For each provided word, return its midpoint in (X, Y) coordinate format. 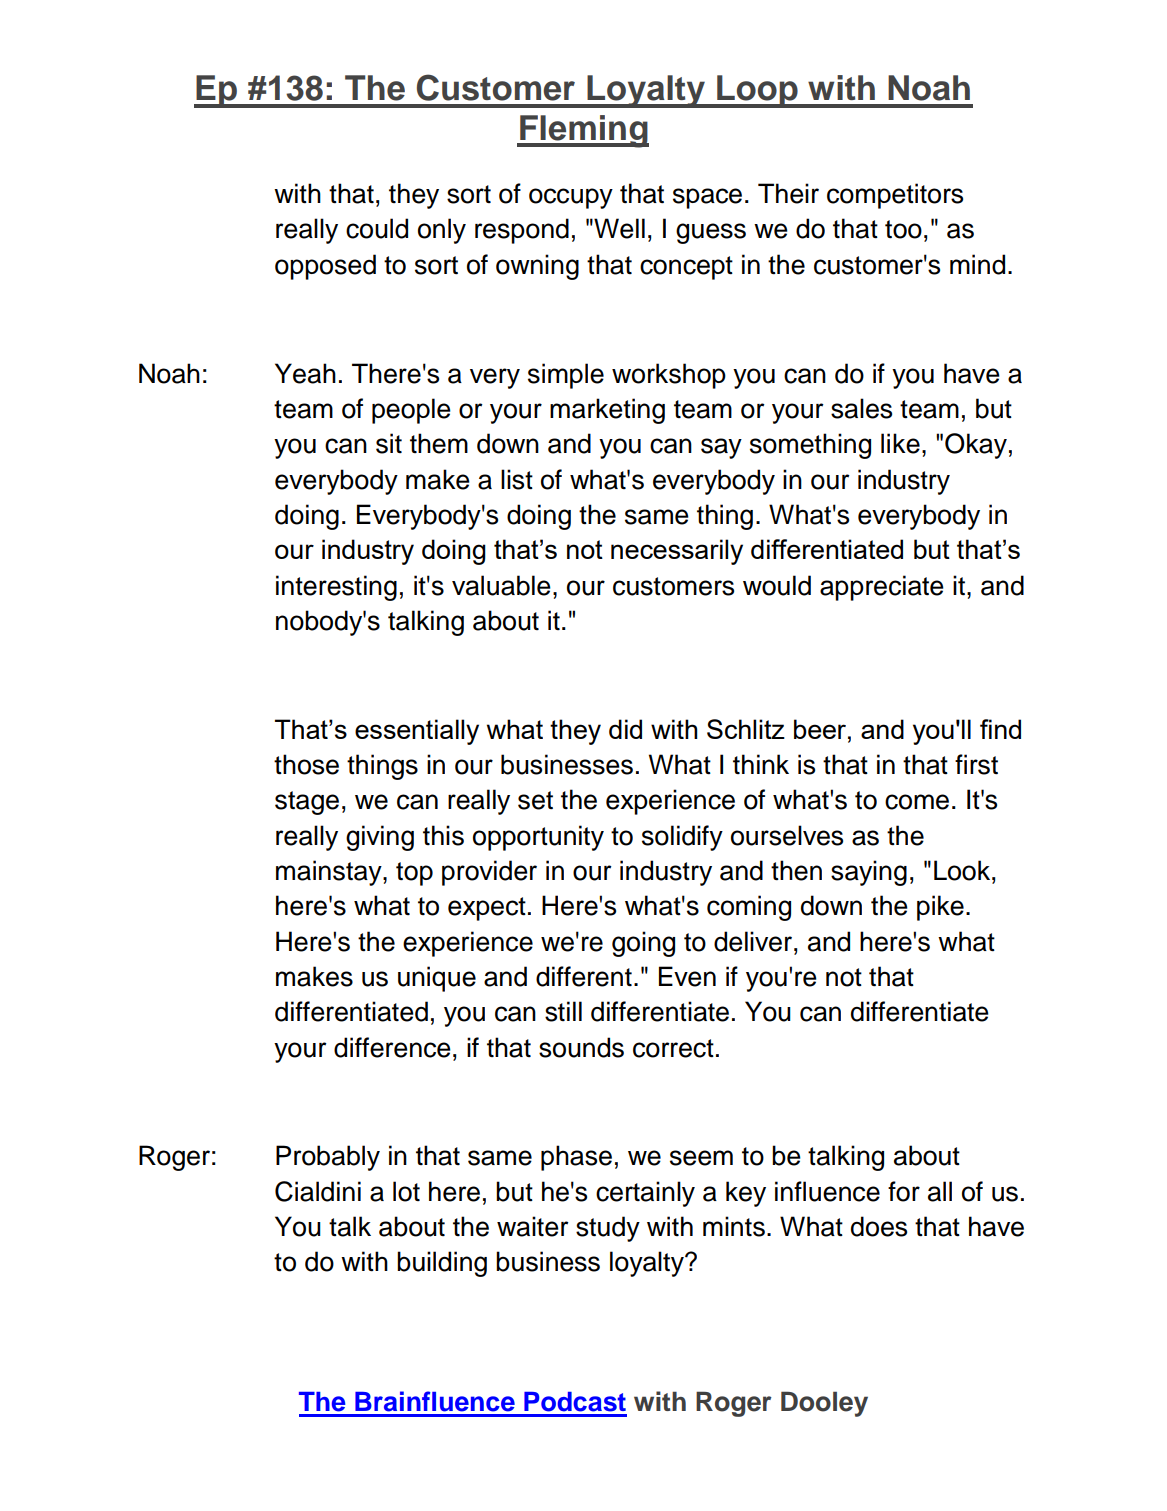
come (917, 802)
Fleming (583, 131)
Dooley (824, 1404)
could (377, 228)
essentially (417, 732)
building (442, 1264)
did (625, 729)
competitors (895, 196)
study (608, 1229)
